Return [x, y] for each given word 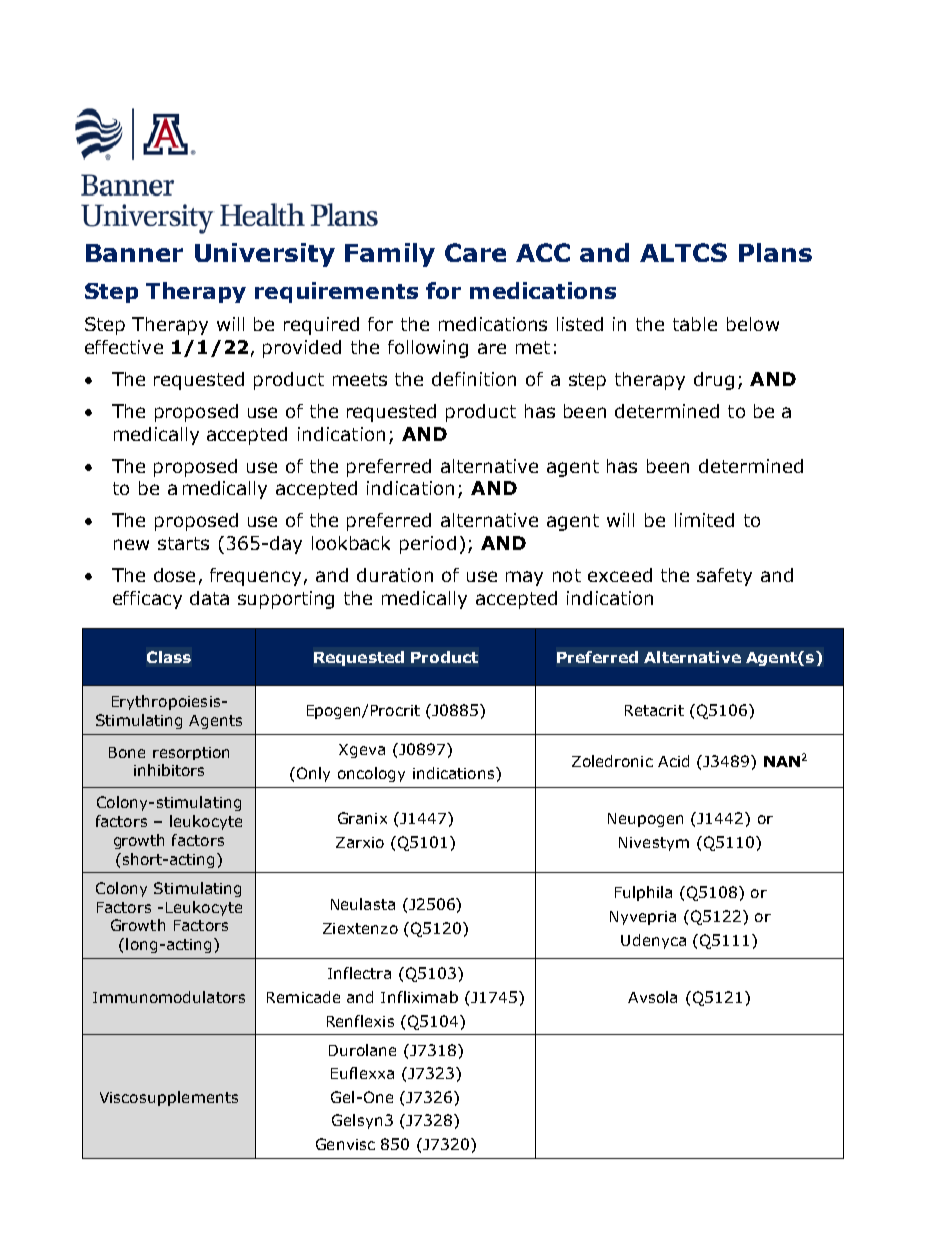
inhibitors [169, 770]
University [265, 255]
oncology [371, 774]
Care [475, 252]
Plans [775, 252]
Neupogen [645, 820]
